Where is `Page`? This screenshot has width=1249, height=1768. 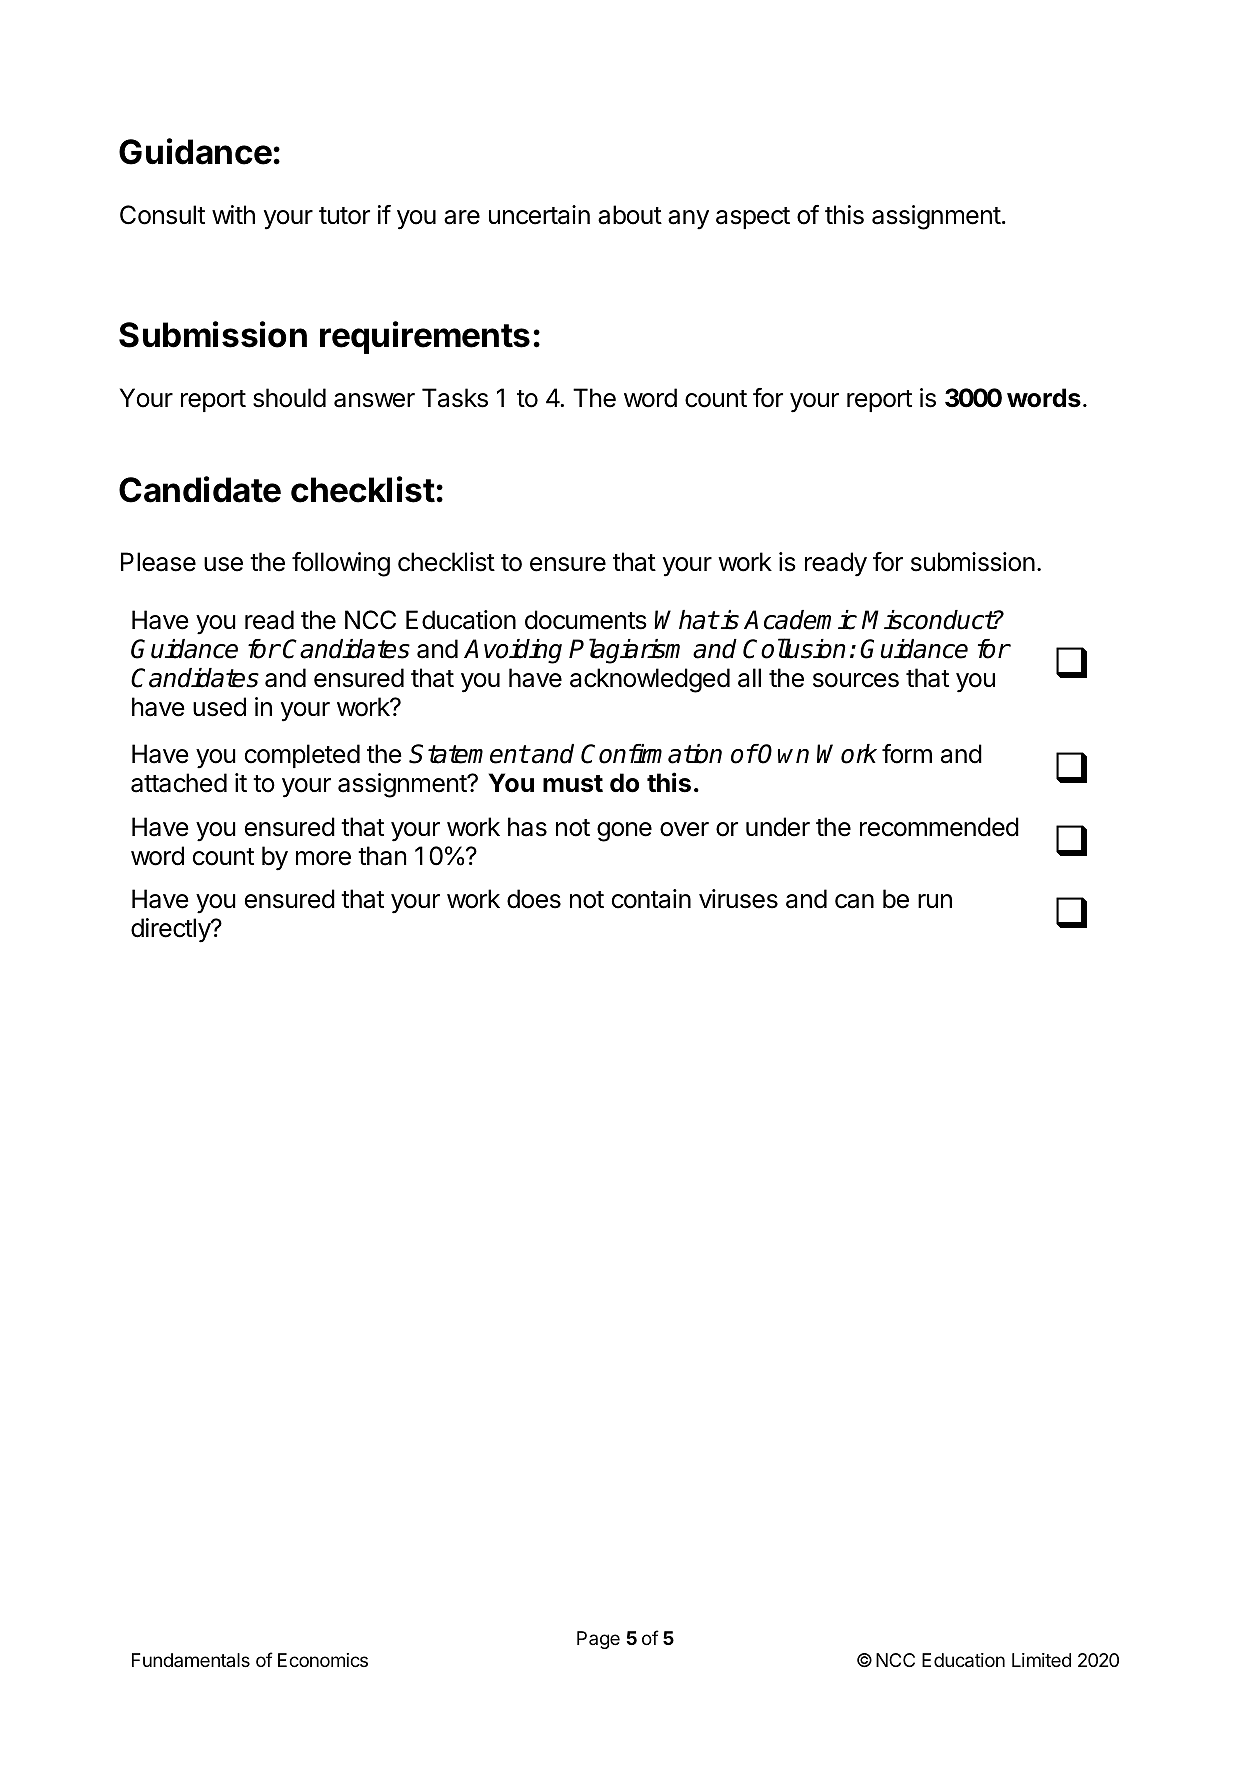 Page is located at coordinates (598, 1640).
